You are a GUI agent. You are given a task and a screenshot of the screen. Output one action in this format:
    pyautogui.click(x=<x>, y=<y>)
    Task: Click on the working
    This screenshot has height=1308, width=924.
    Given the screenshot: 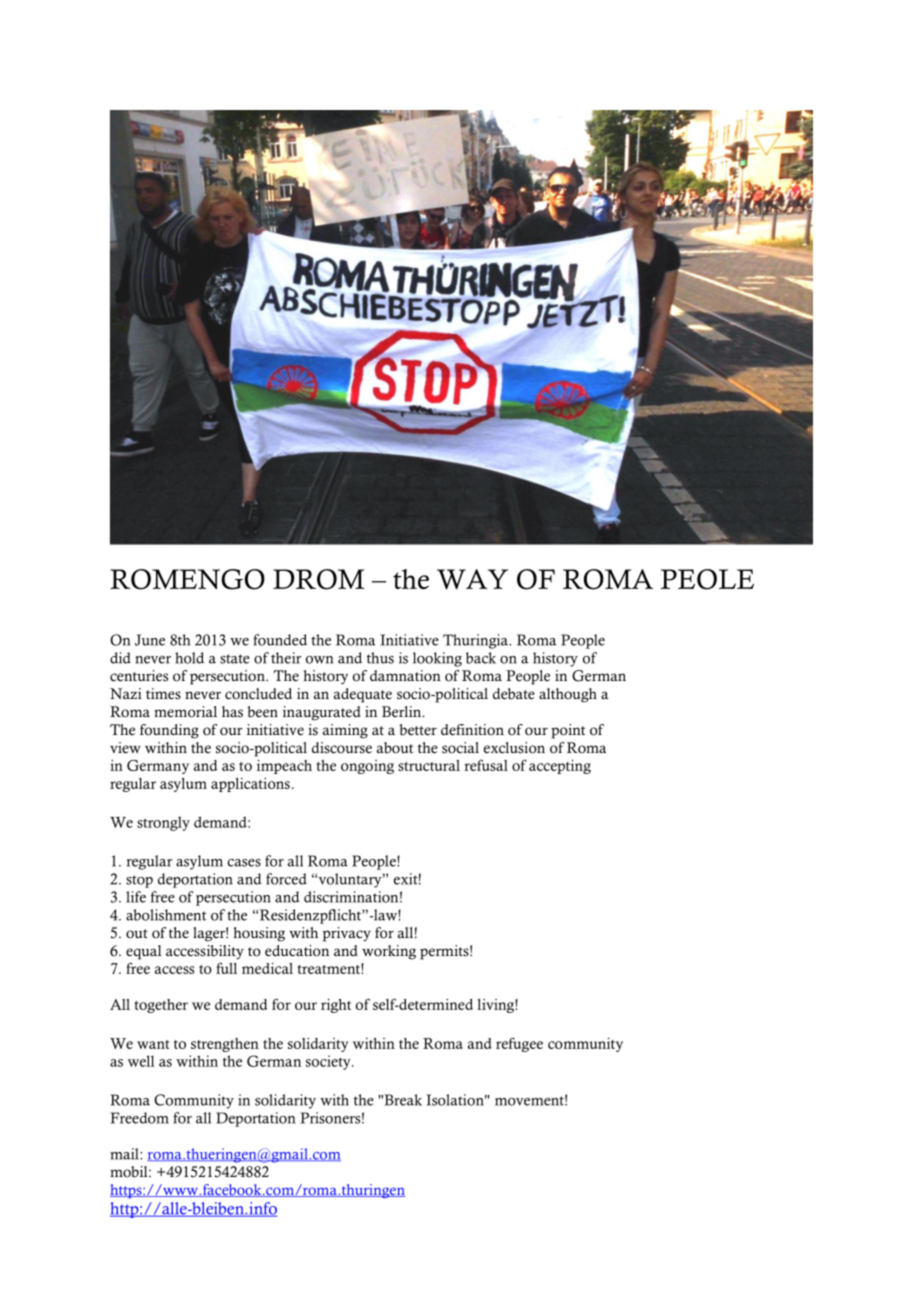 What is the action you would take?
    pyautogui.click(x=389, y=952)
